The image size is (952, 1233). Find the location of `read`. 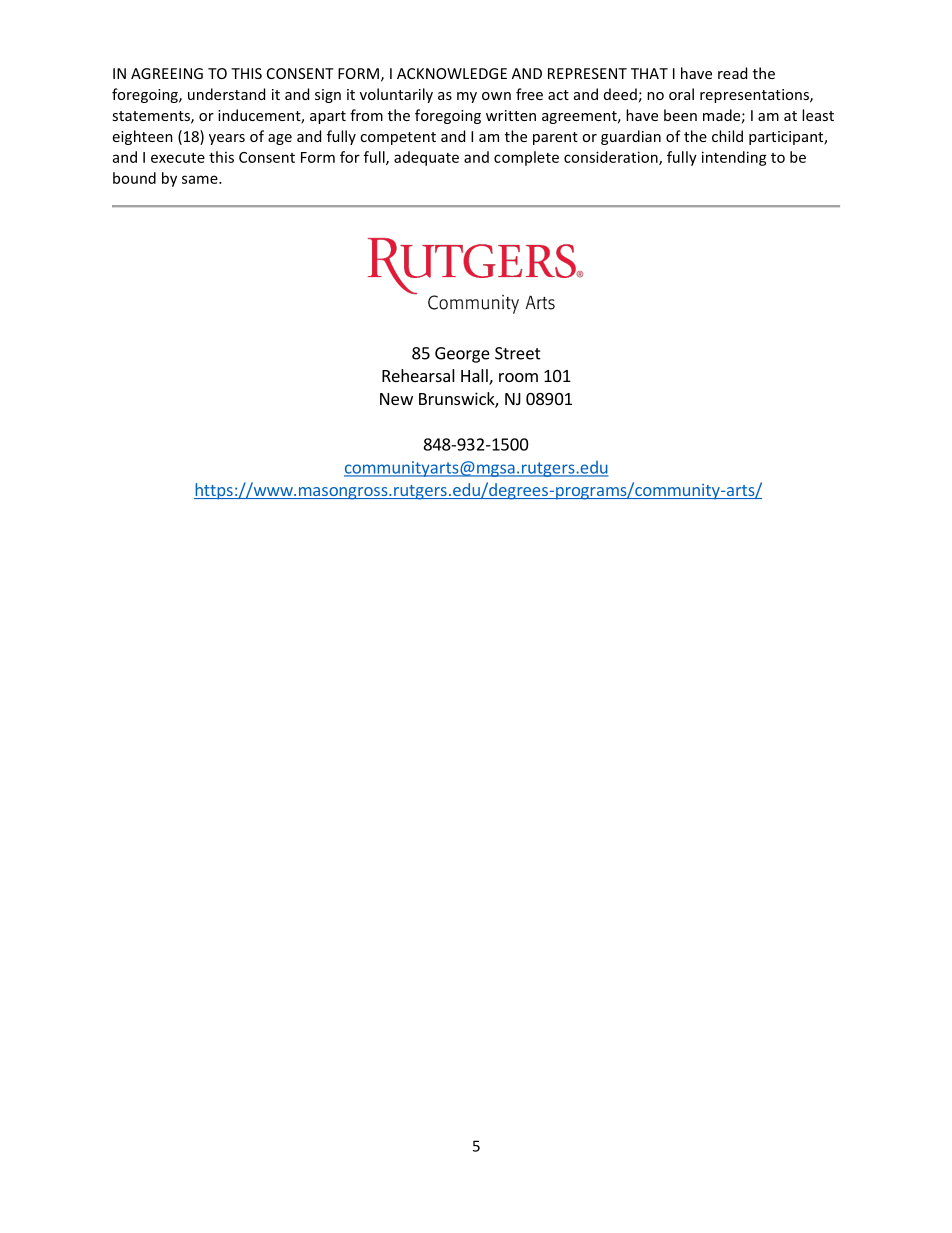

read is located at coordinates (732, 73).
